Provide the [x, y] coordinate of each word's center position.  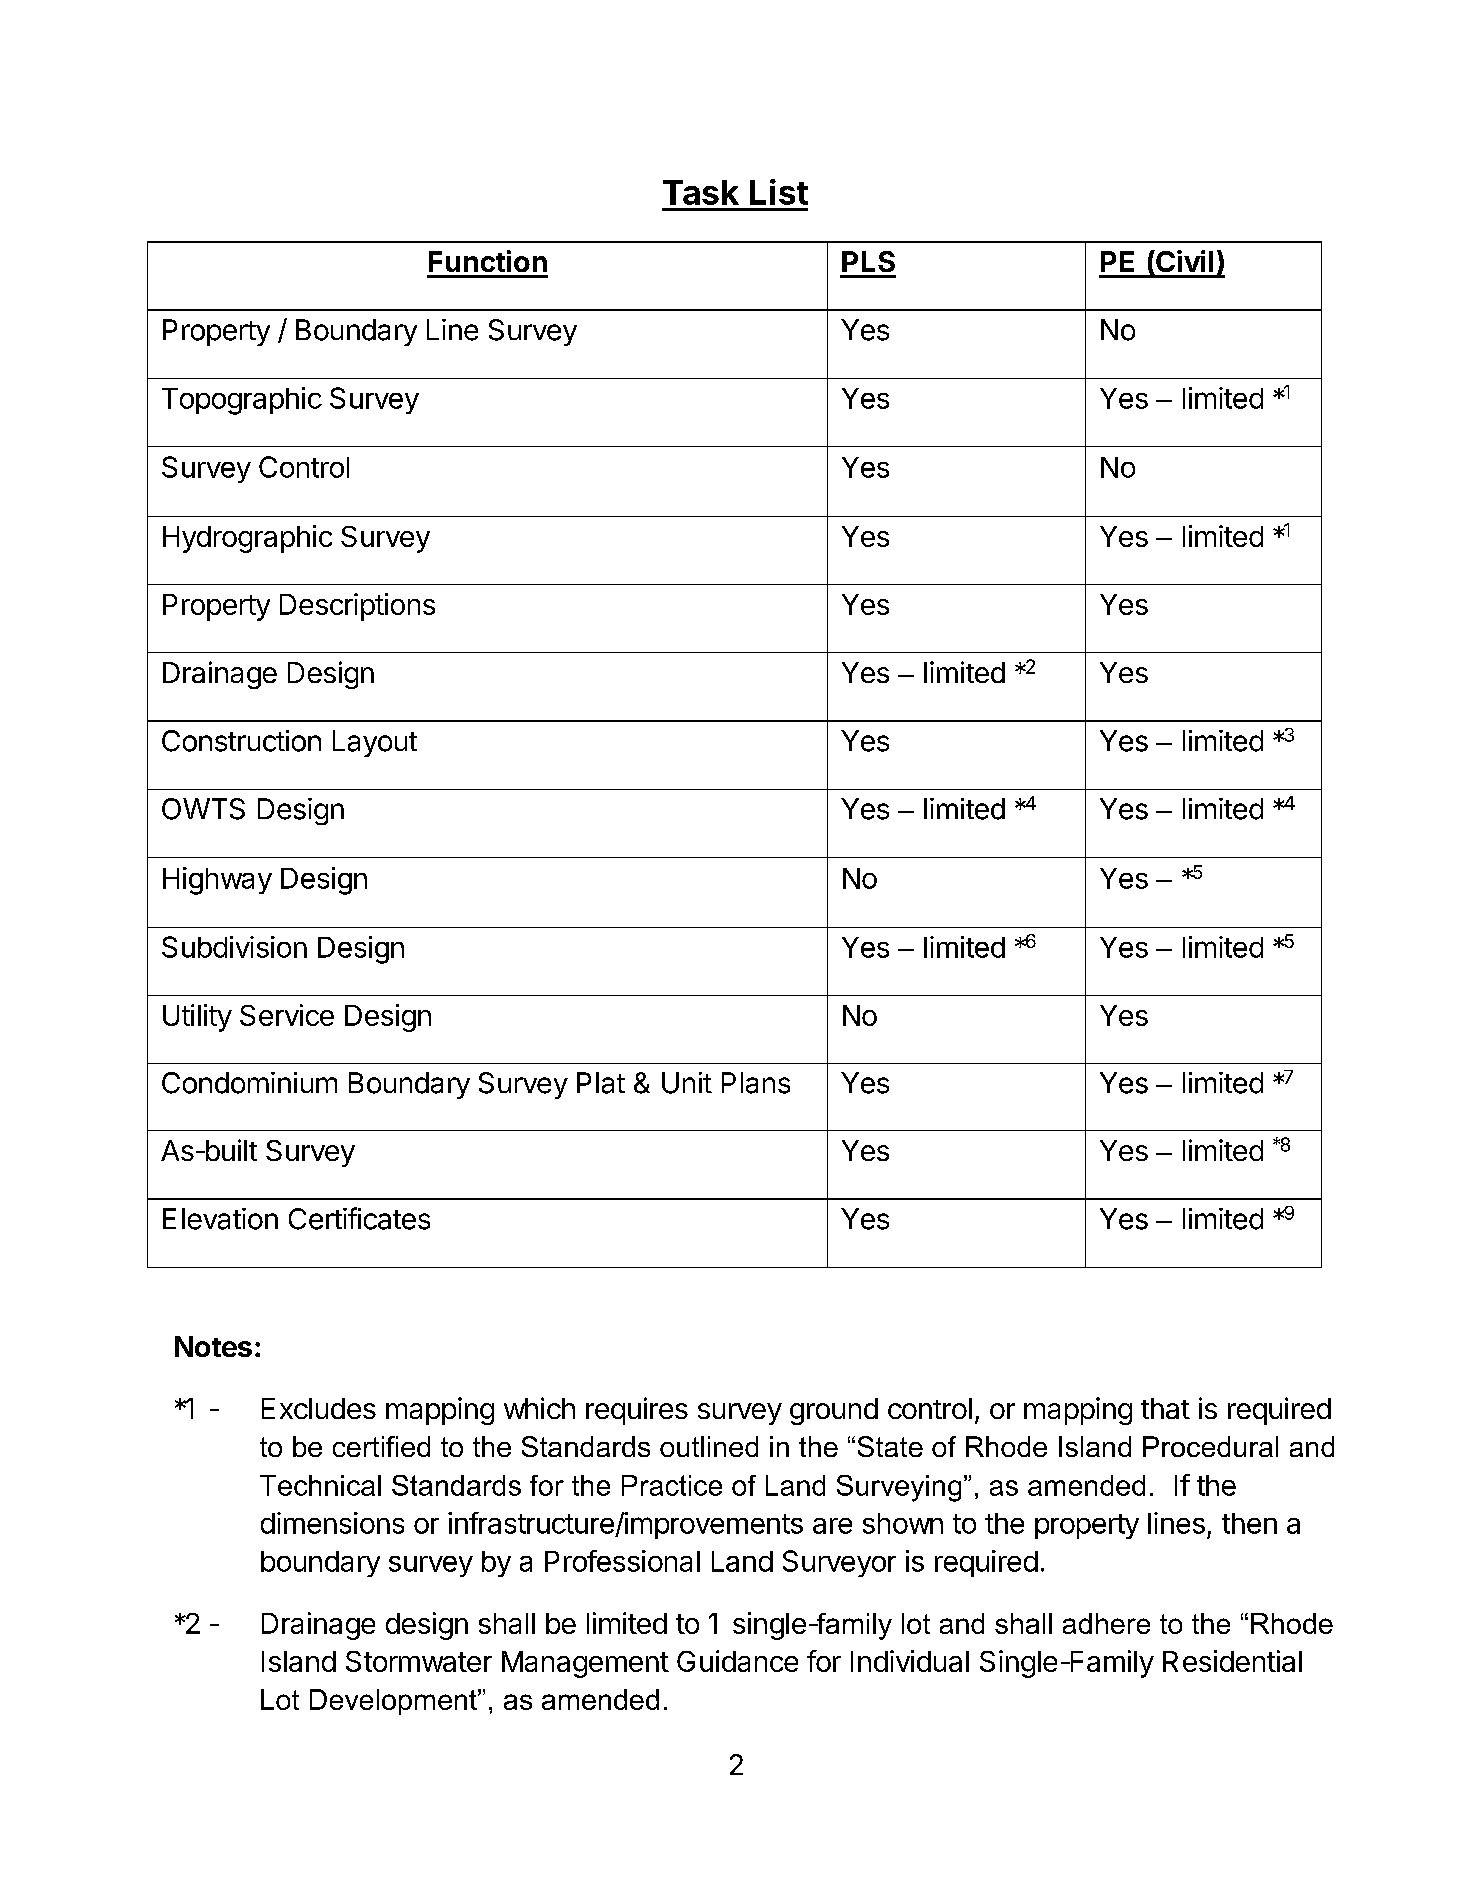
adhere [1106, 1623]
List [779, 192]
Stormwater [419, 1661]
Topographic [242, 401]
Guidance [737, 1661]
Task [701, 192]
